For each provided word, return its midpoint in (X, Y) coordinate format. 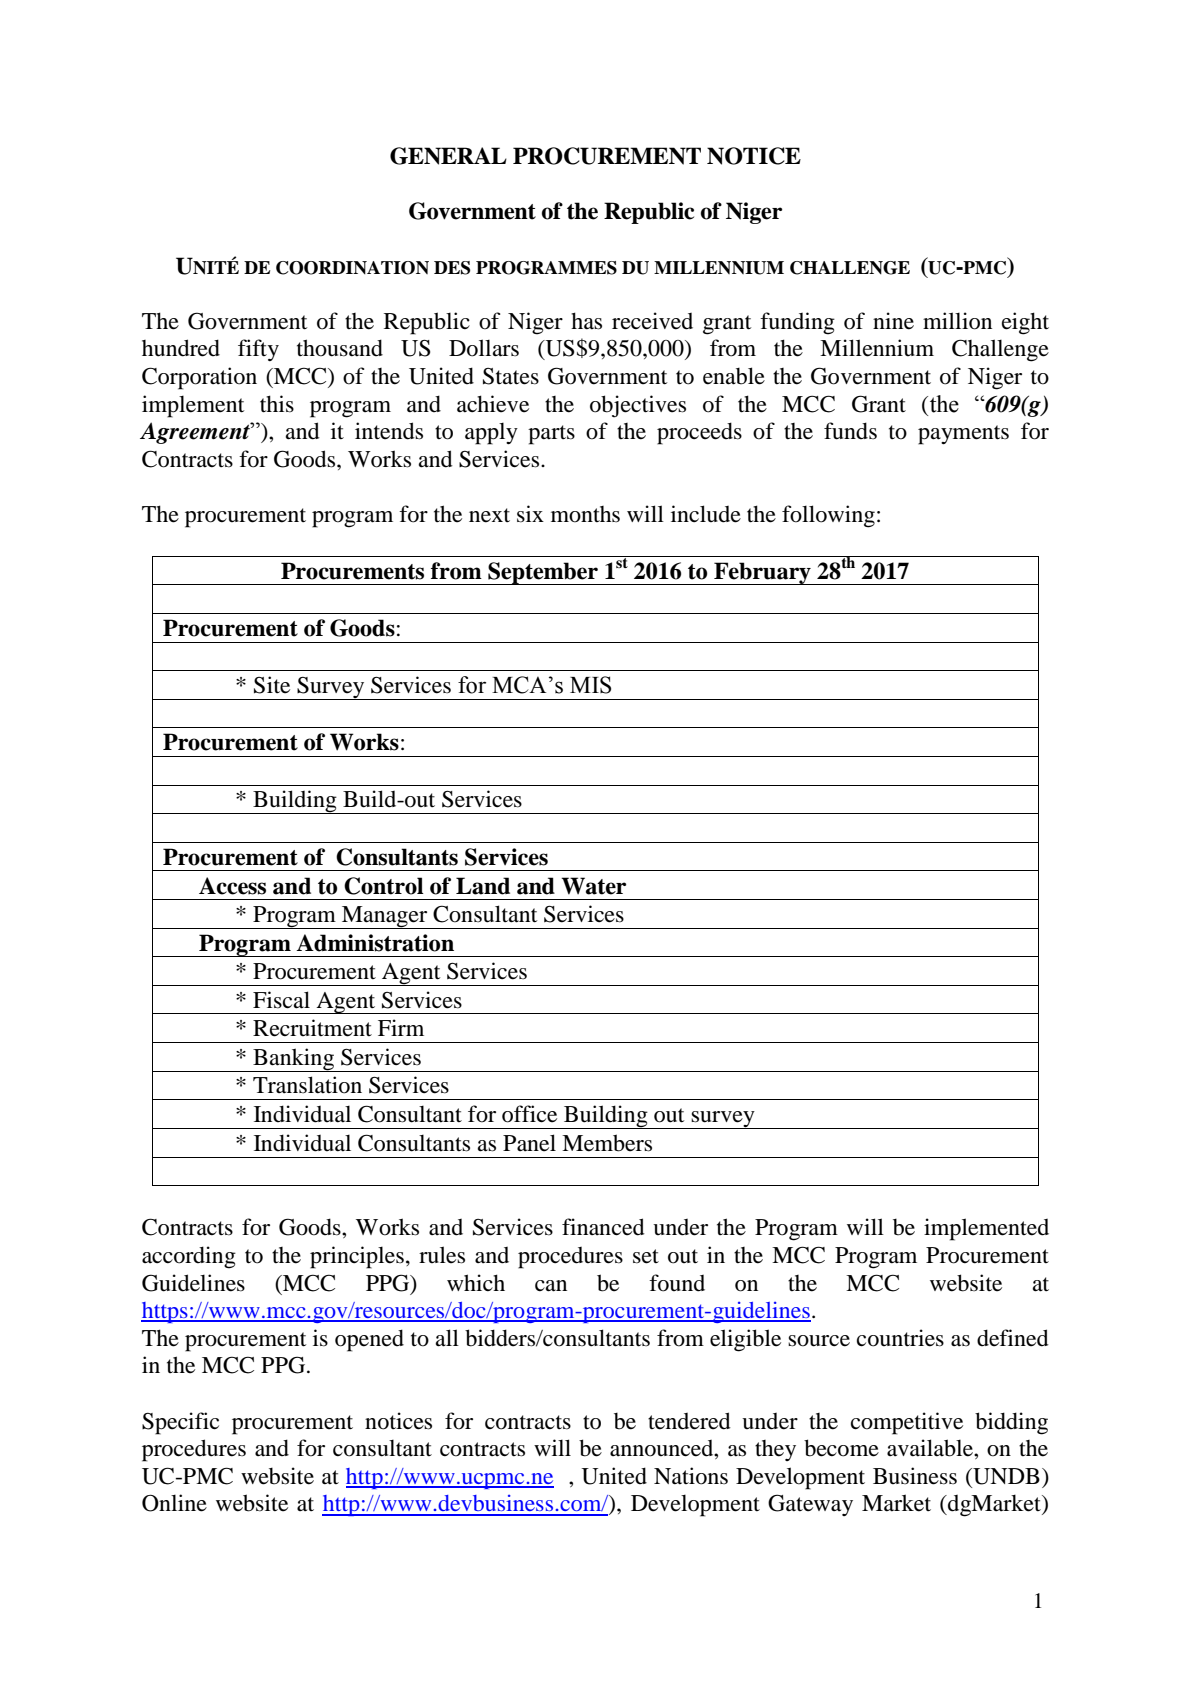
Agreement (196, 433)
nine (893, 321)
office (529, 1114)
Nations (691, 1476)
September (543, 573)
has (586, 321)
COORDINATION (352, 268)
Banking (293, 1060)
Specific (180, 1423)
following (828, 516)
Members (607, 1143)
